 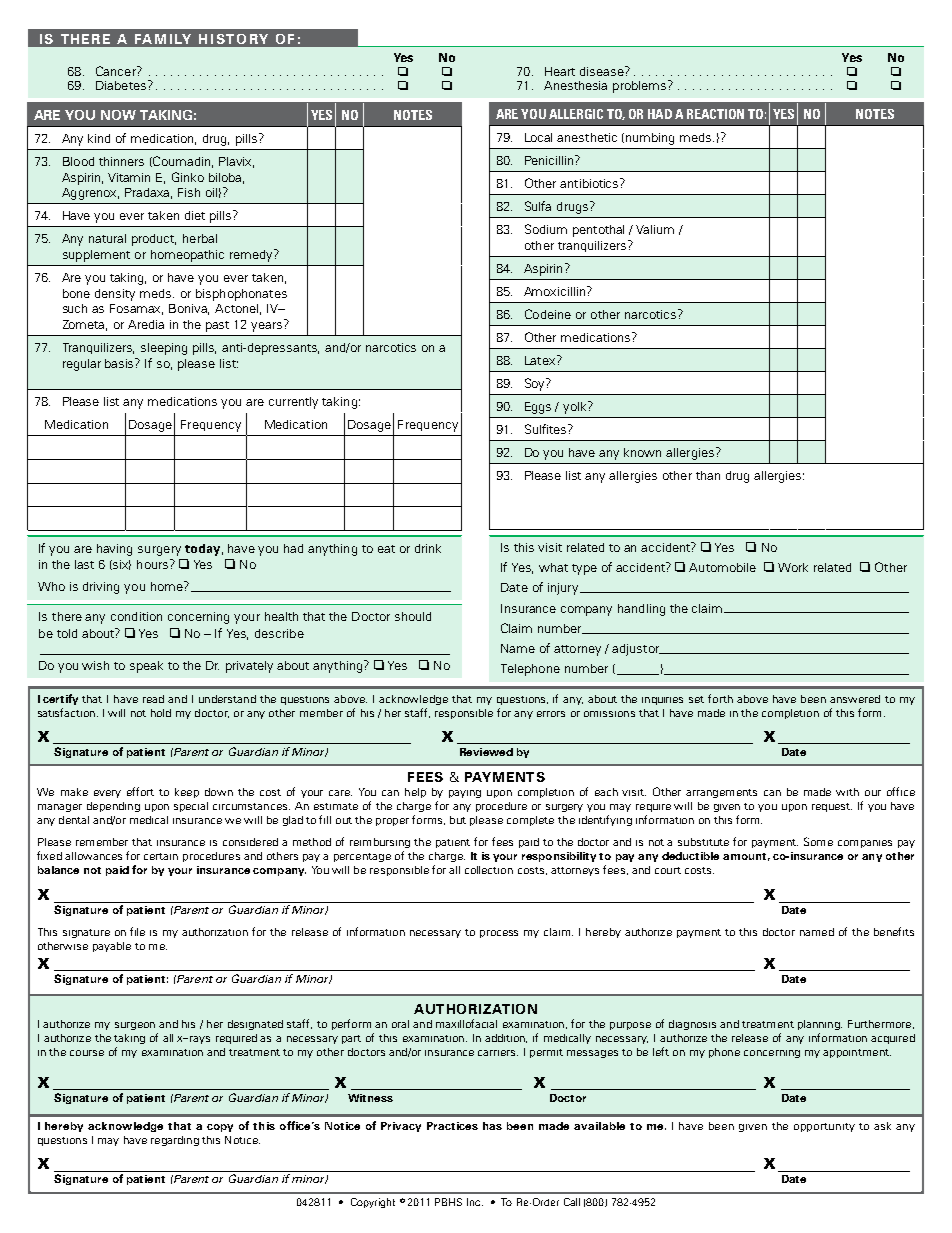 I want to click on kind, so click(x=99, y=138).
